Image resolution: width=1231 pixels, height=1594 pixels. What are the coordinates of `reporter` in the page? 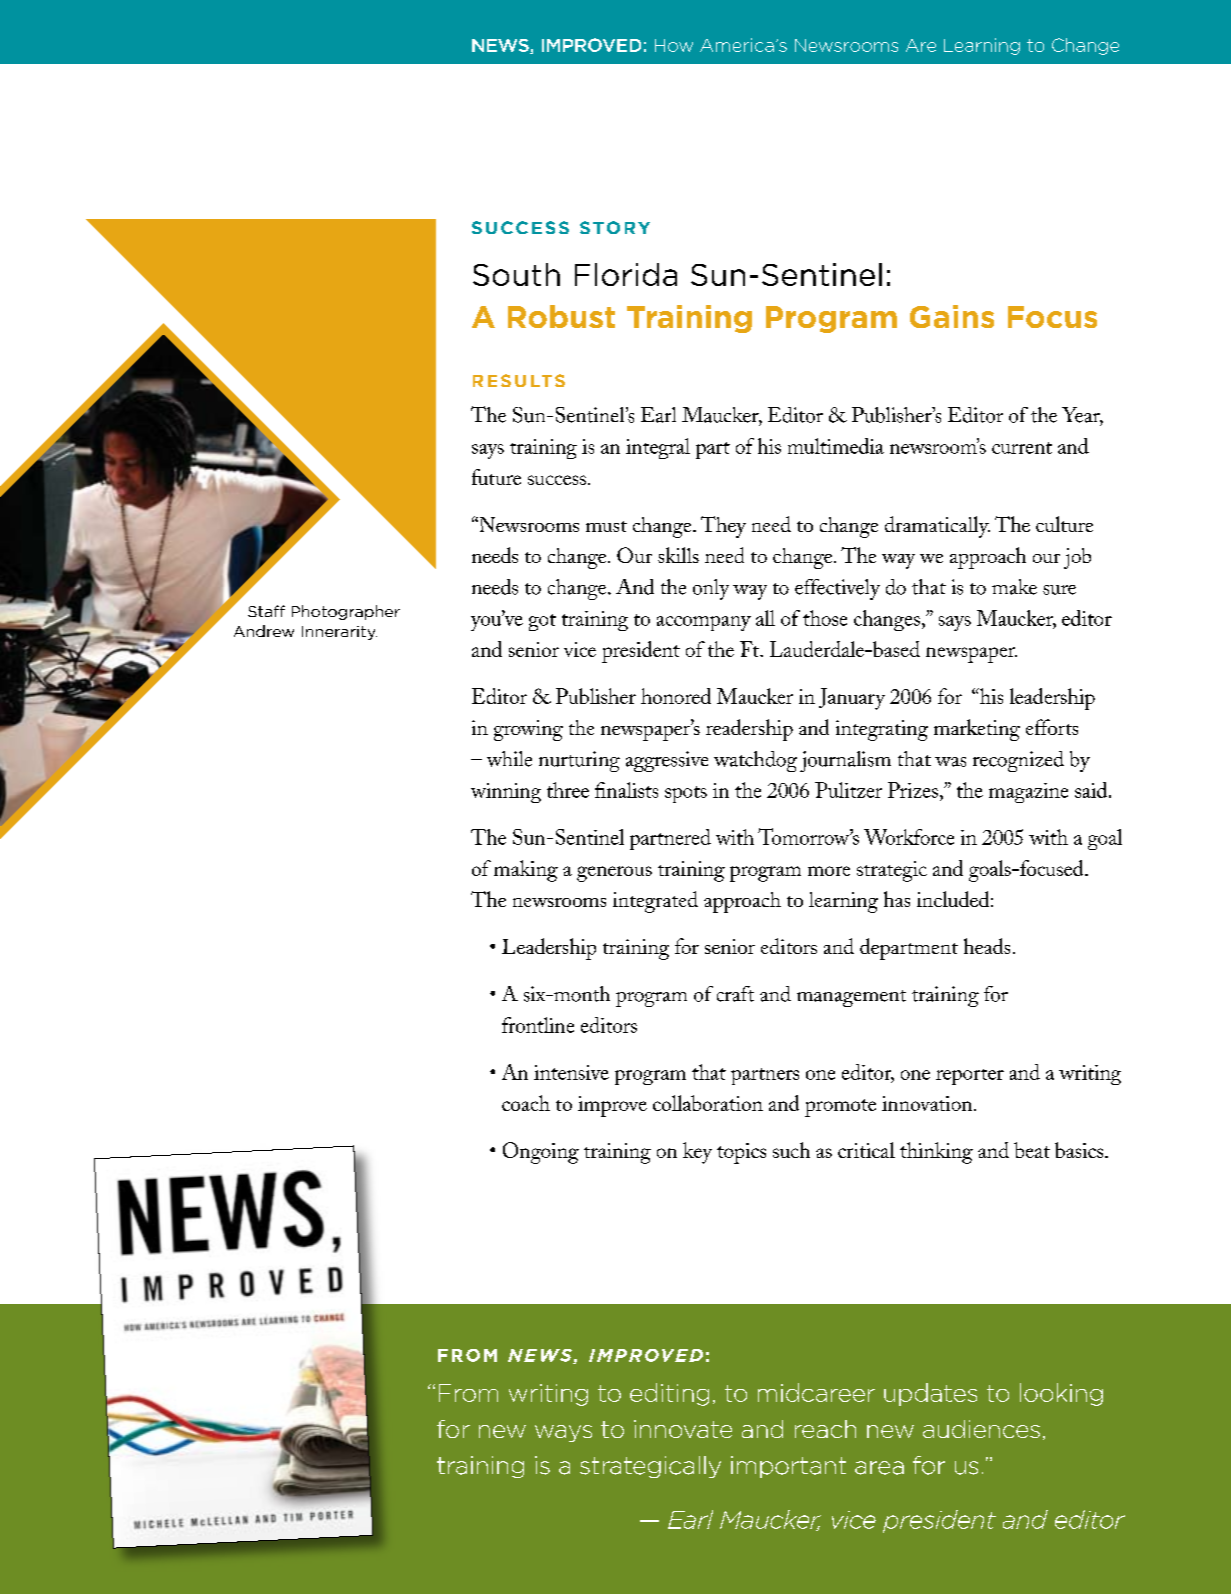 It's located at (970, 1077).
